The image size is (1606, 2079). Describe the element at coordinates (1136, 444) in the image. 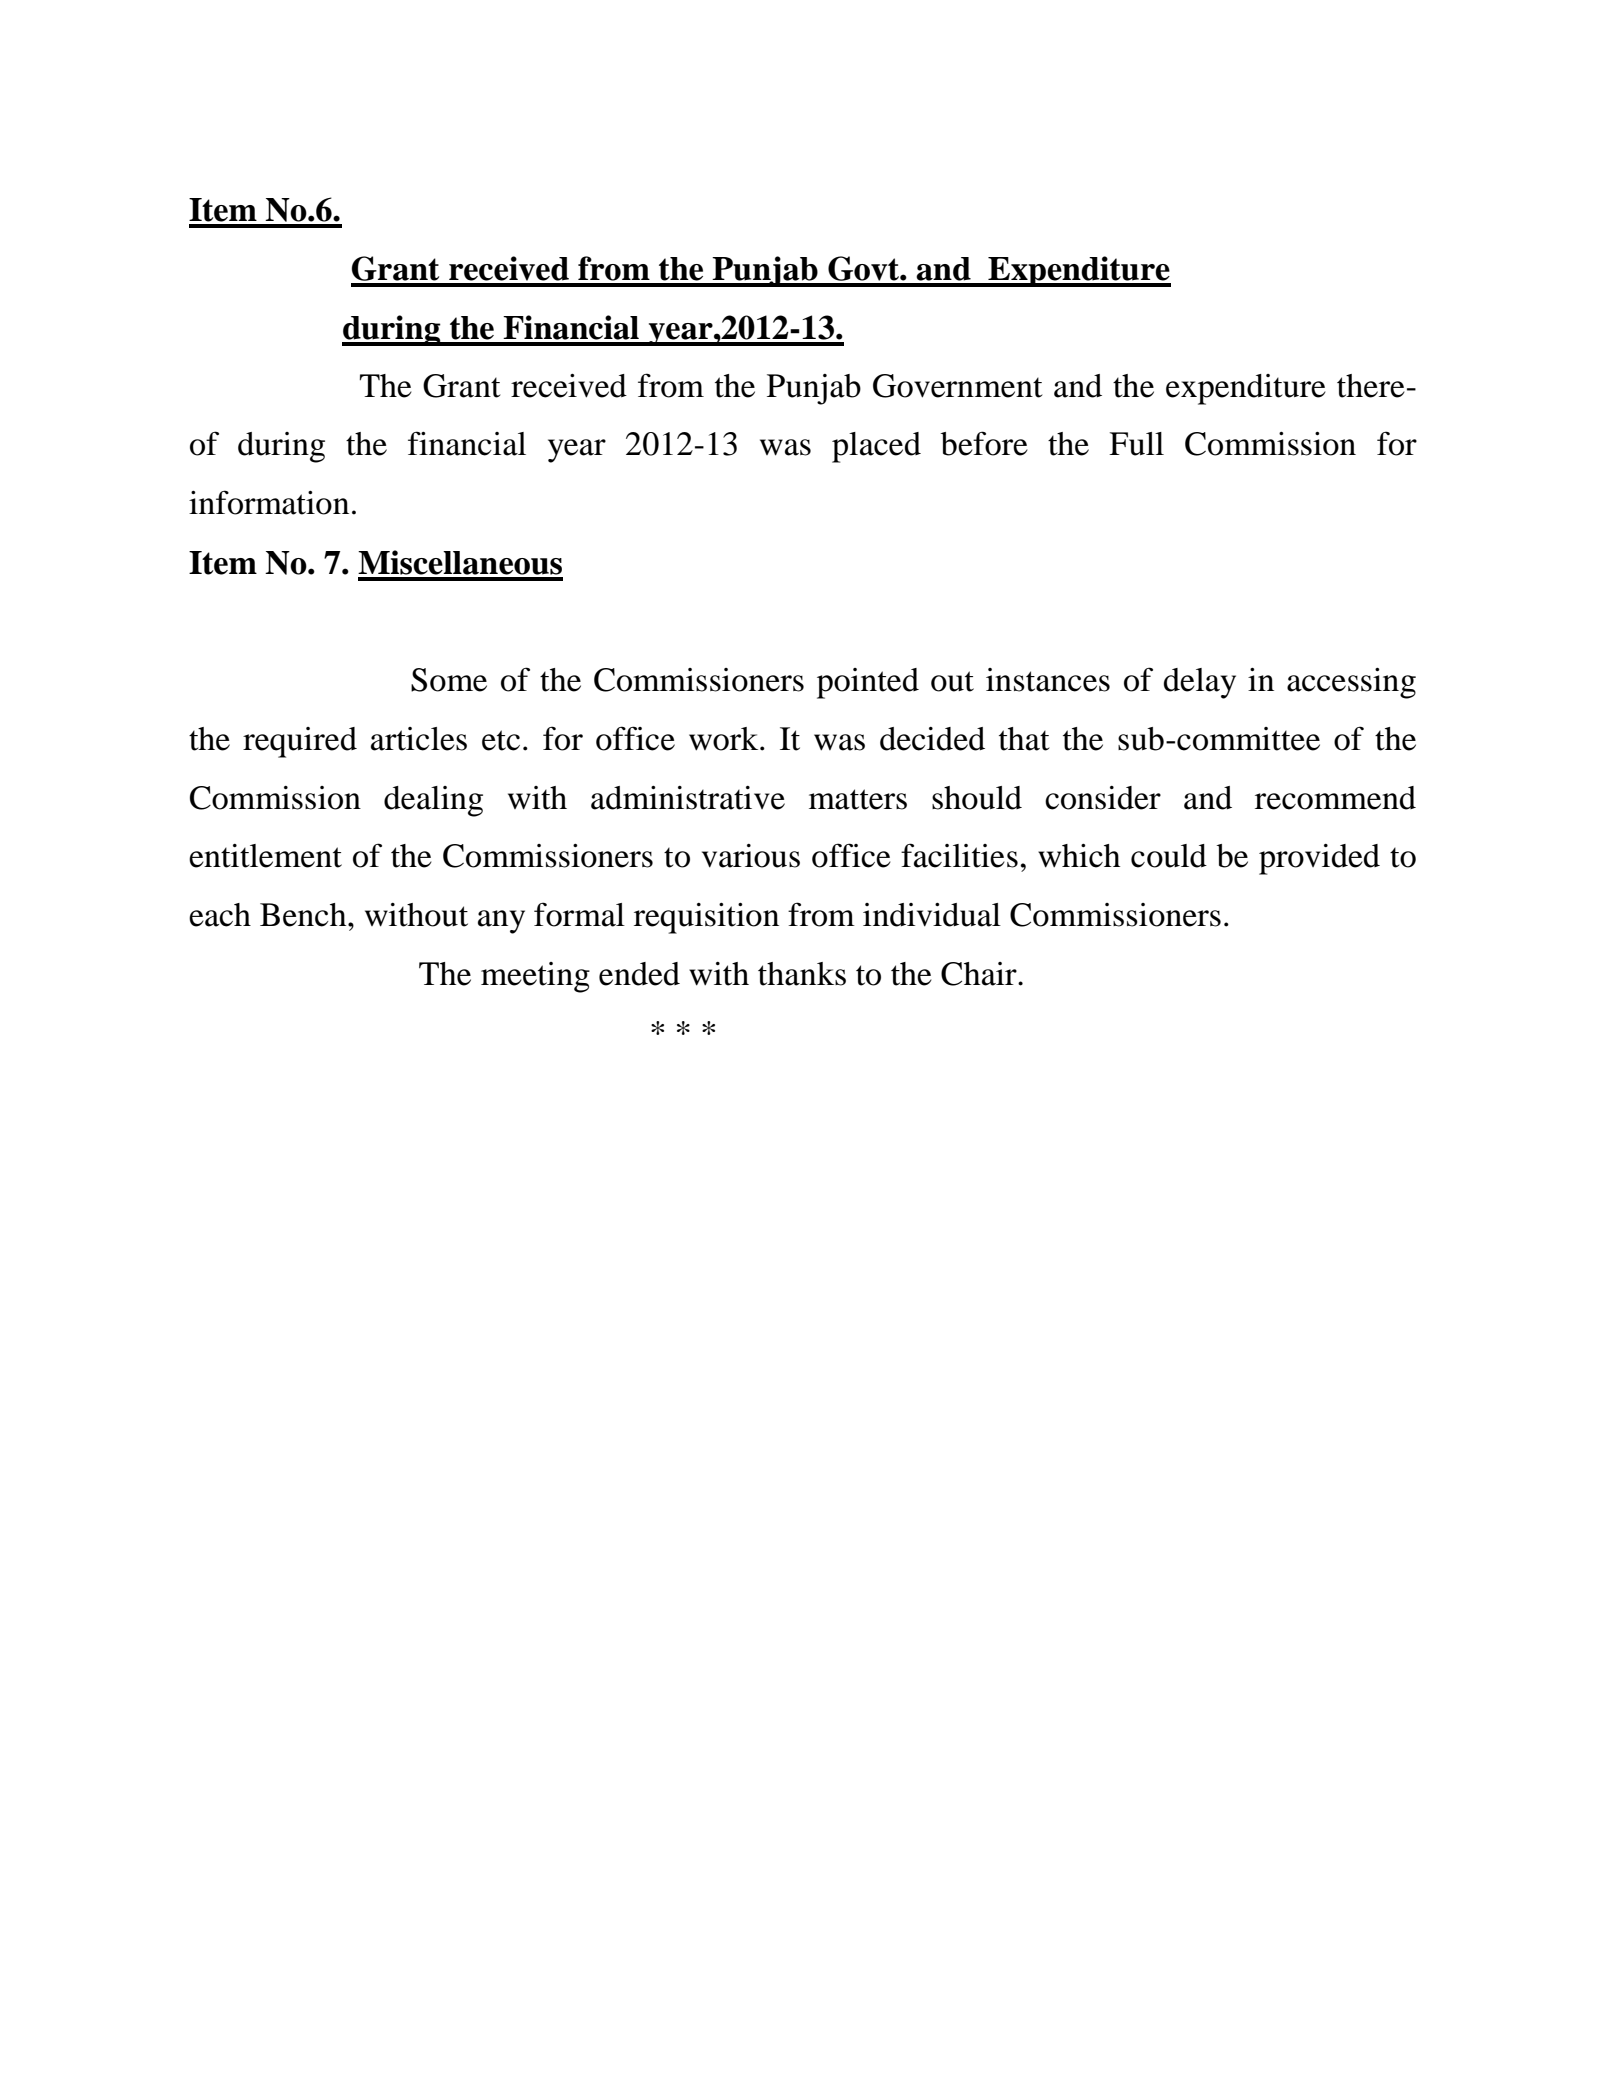

I see `Full` at that location.
